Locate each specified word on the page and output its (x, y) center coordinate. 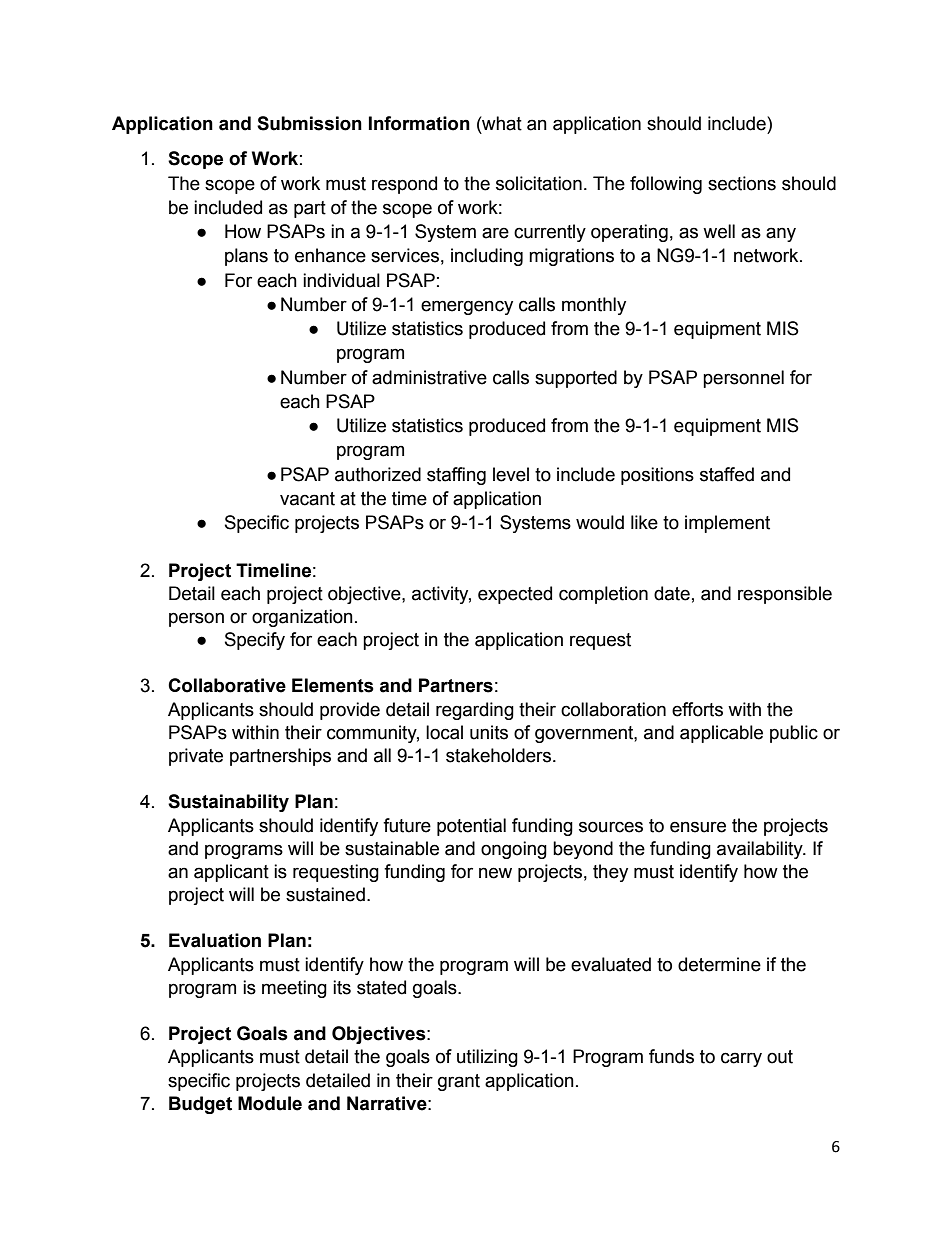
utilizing (487, 1058)
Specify (255, 641)
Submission (309, 123)
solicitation (539, 183)
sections (742, 183)
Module (270, 1103)
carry (741, 1059)
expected (515, 595)
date (672, 593)
